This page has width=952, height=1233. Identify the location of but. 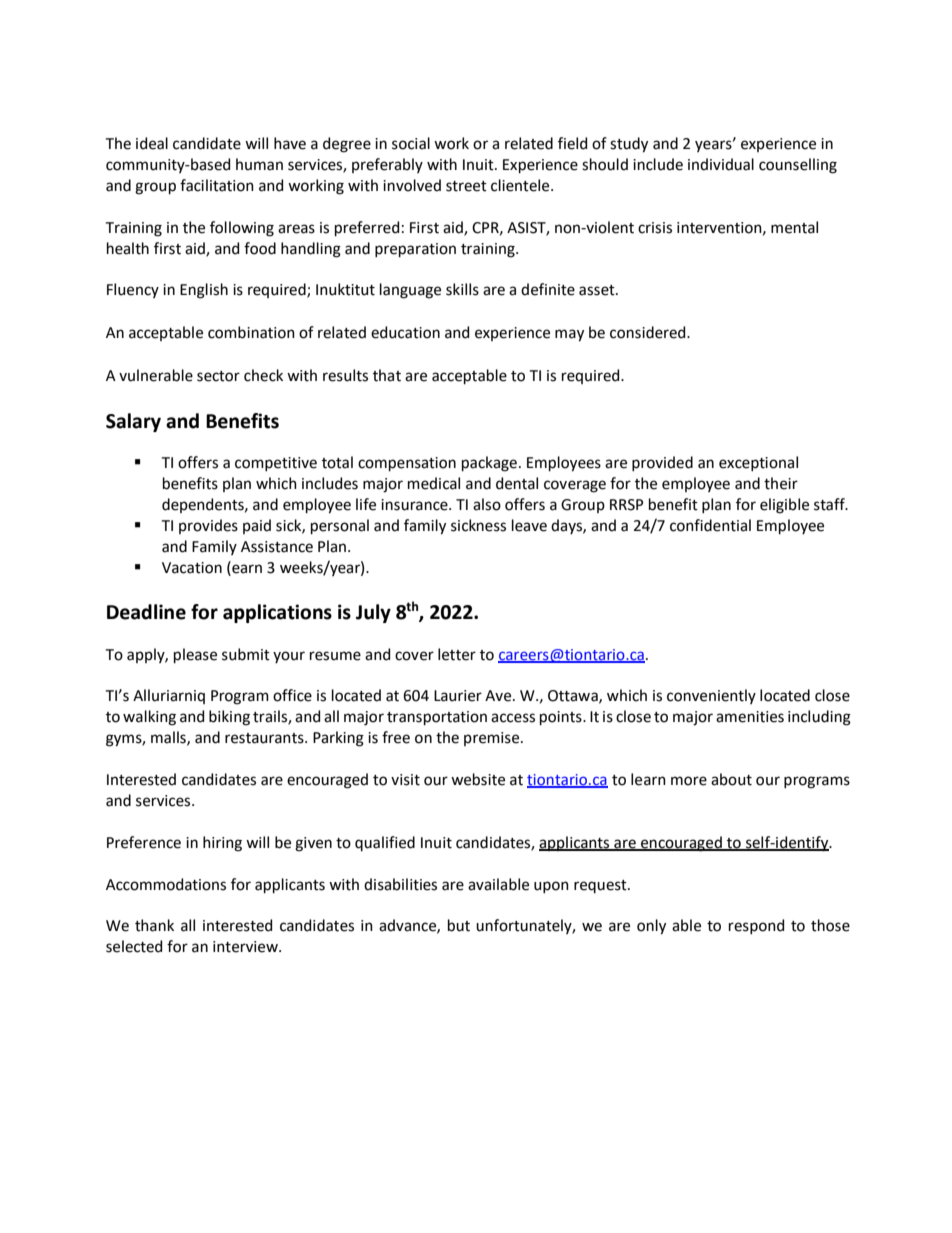
(459, 925).
